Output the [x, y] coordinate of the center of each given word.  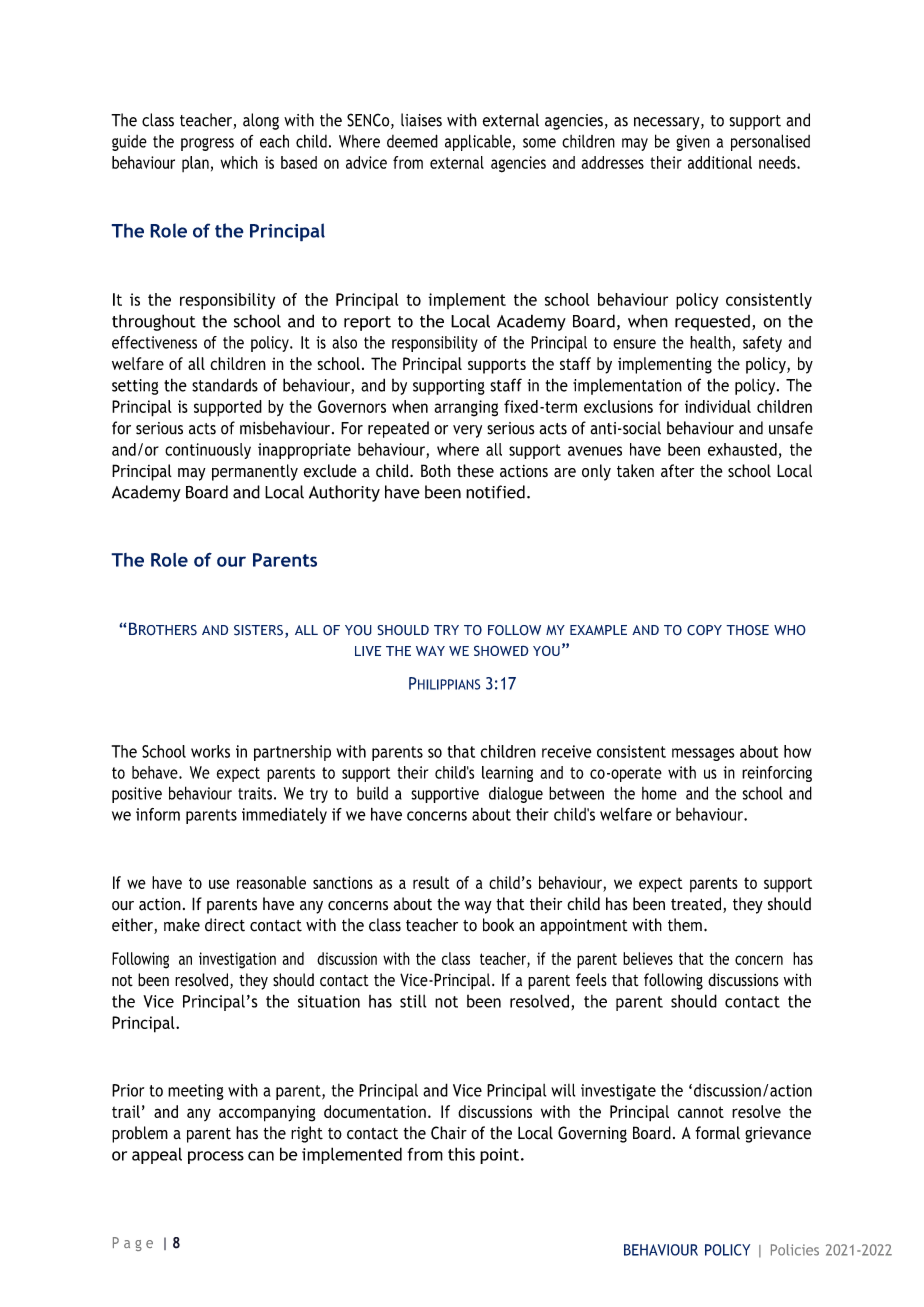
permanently [255, 472]
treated [697, 905]
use [219, 884]
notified [495, 492]
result [431, 882]
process [216, 1157]
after [677, 471]
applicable [478, 142]
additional [720, 162]
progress [207, 144]
